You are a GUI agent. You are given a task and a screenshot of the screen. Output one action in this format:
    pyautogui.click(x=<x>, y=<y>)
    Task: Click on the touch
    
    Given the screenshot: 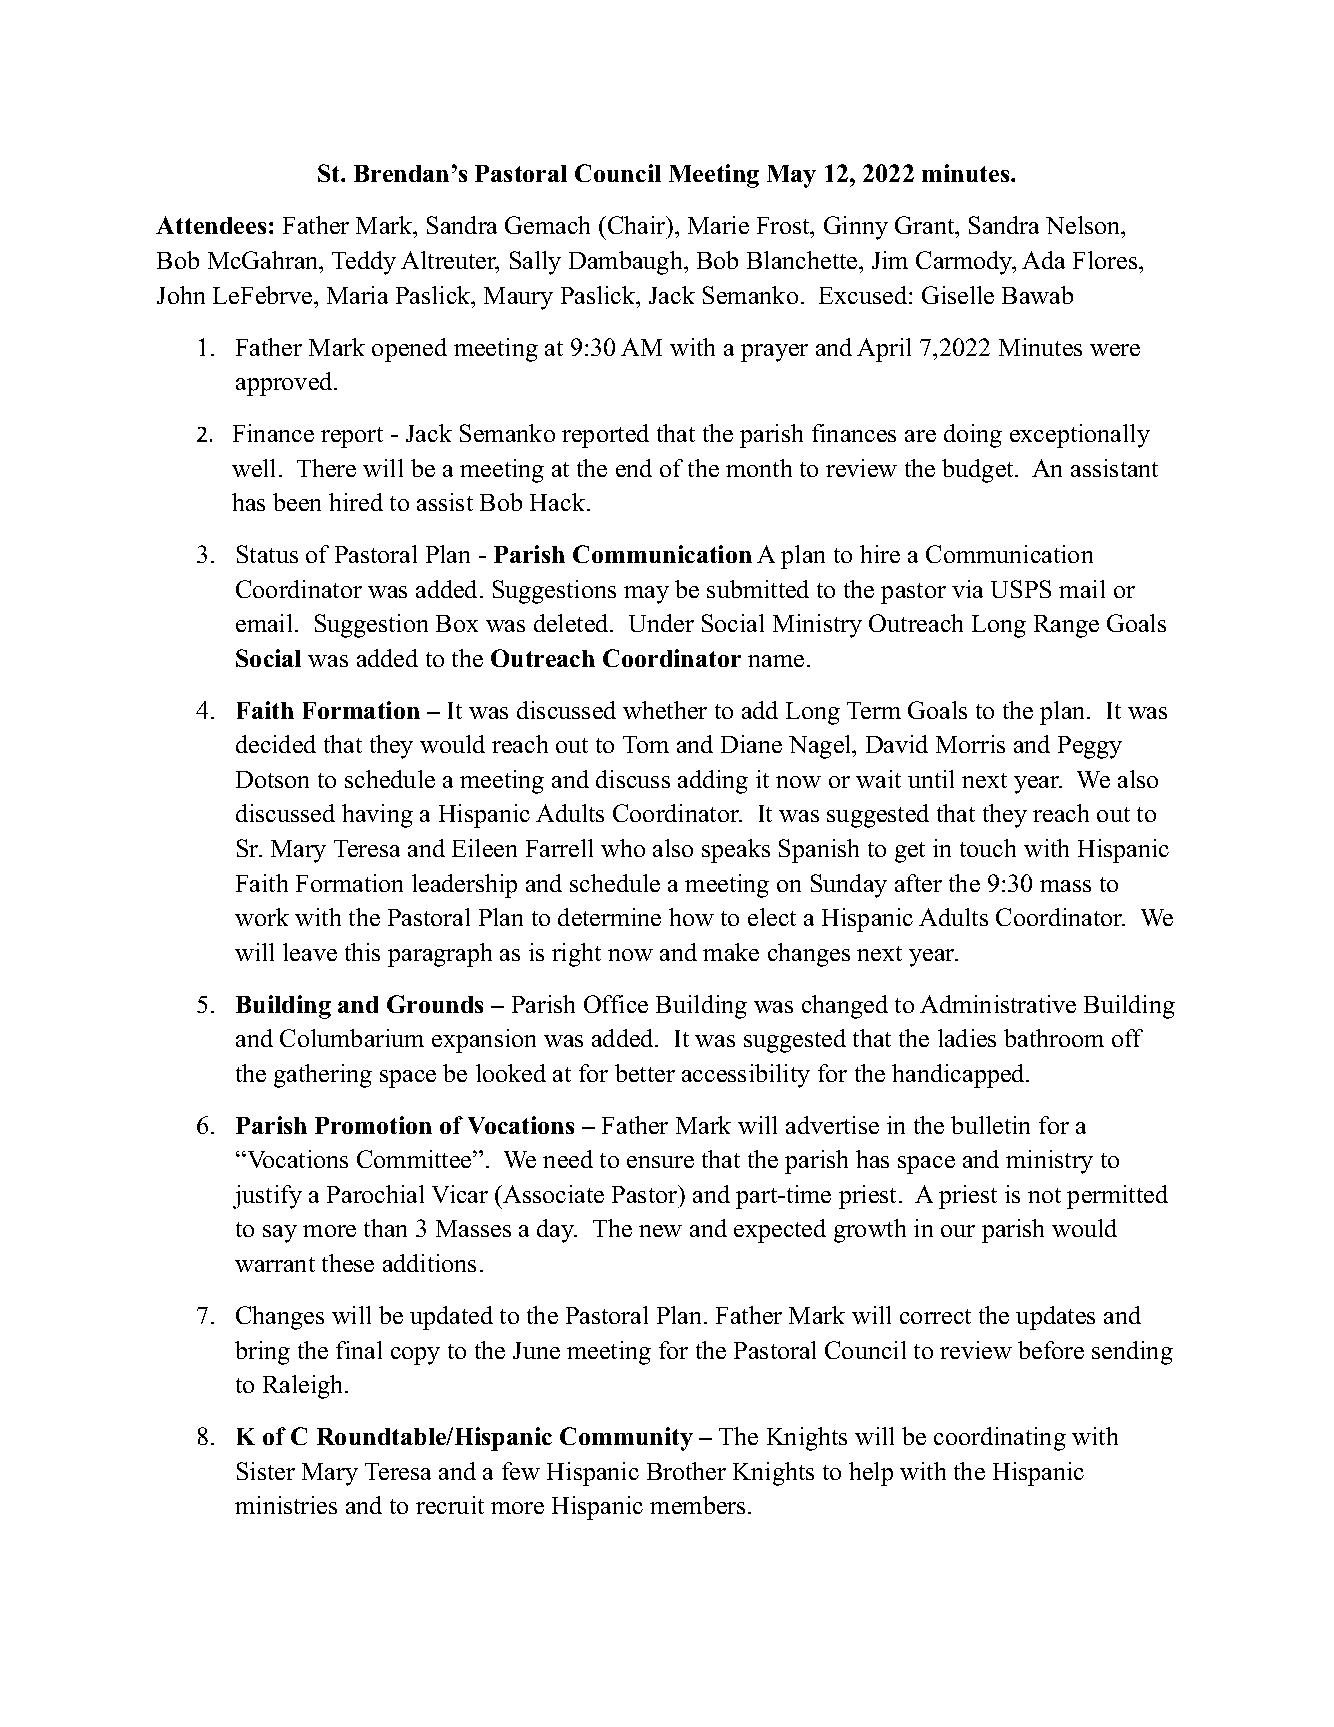 What is the action you would take?
    pyautogui.click(x=988, y=848)
